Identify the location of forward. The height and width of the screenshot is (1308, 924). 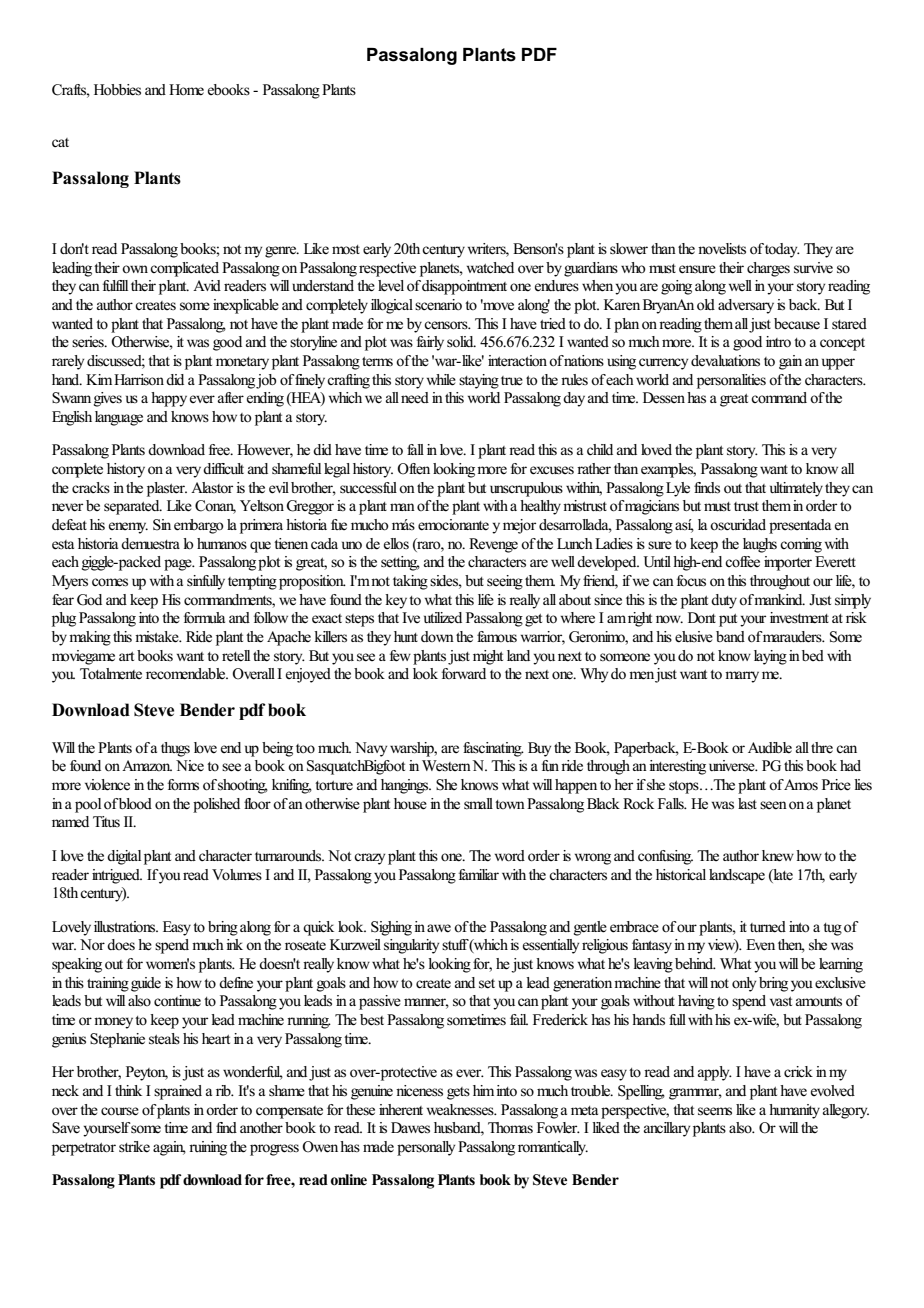
(464, 673).
